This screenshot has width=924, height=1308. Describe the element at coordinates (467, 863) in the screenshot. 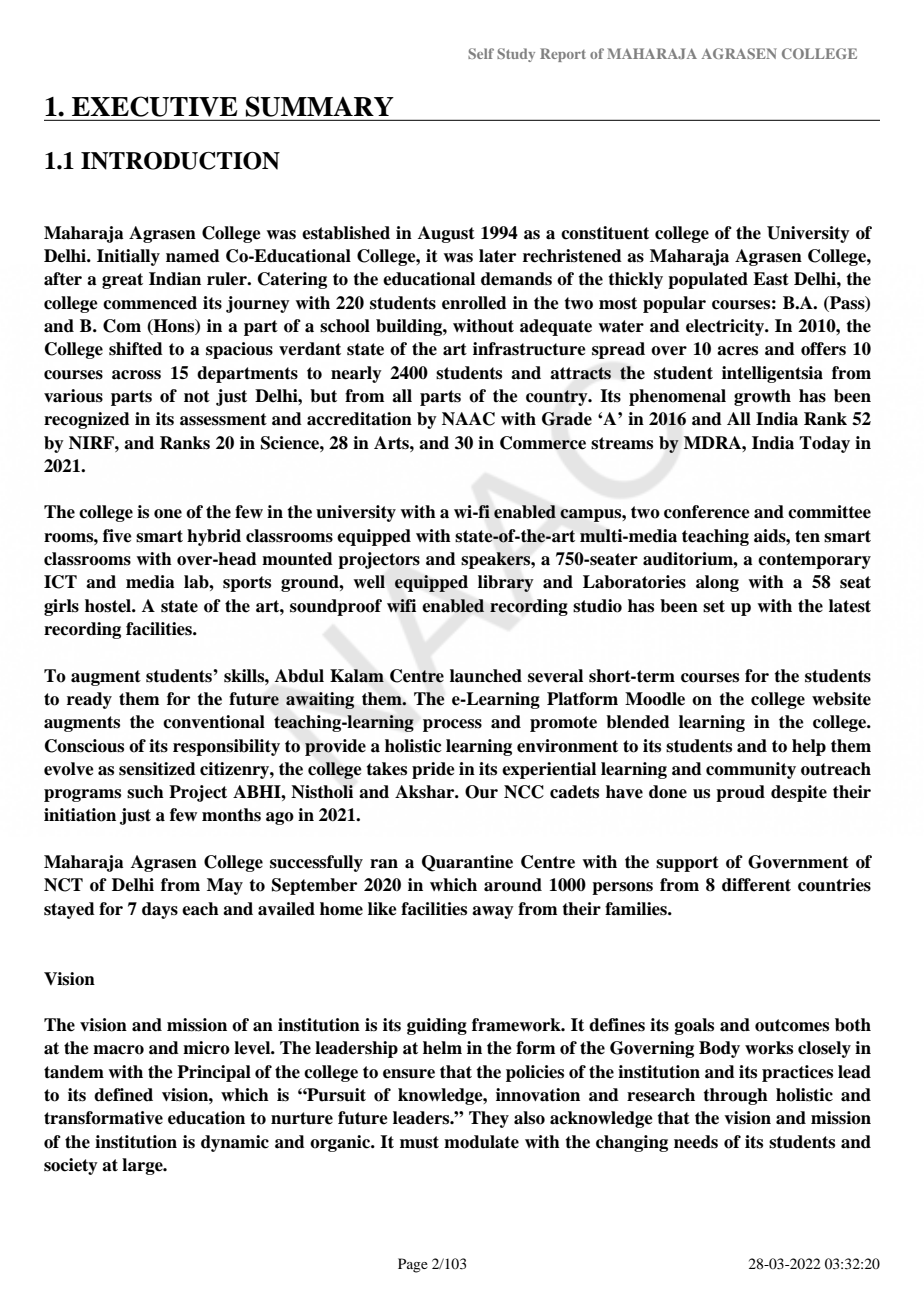

I see `Quarantine` at that location.
